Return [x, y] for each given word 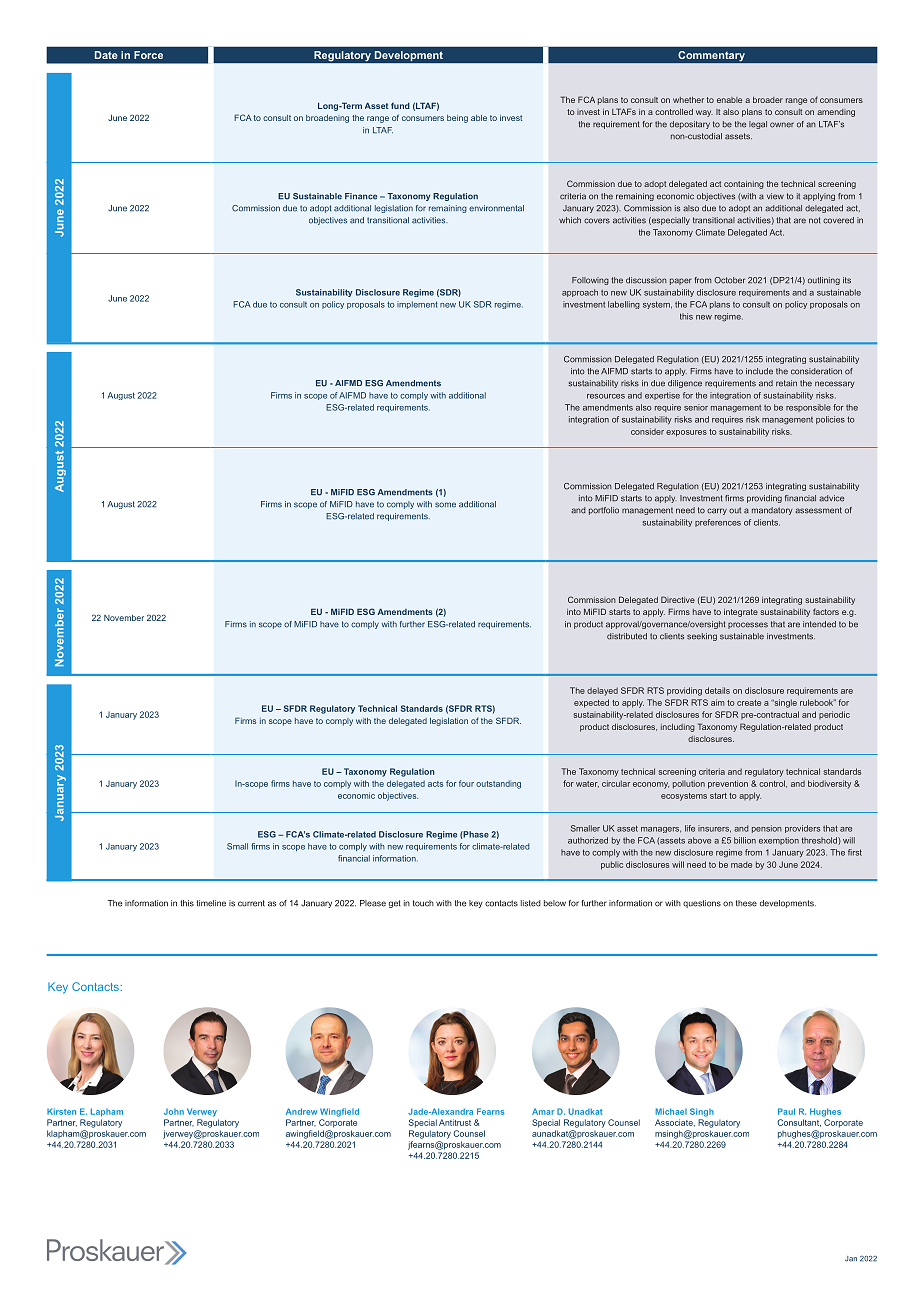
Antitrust [455, 1122]
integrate [741, 613]
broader [768, 100]
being [457, 119]
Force [148, 55]
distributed [627, 636]
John [174, 1112]
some [445, 505]
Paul [786, 1111]
